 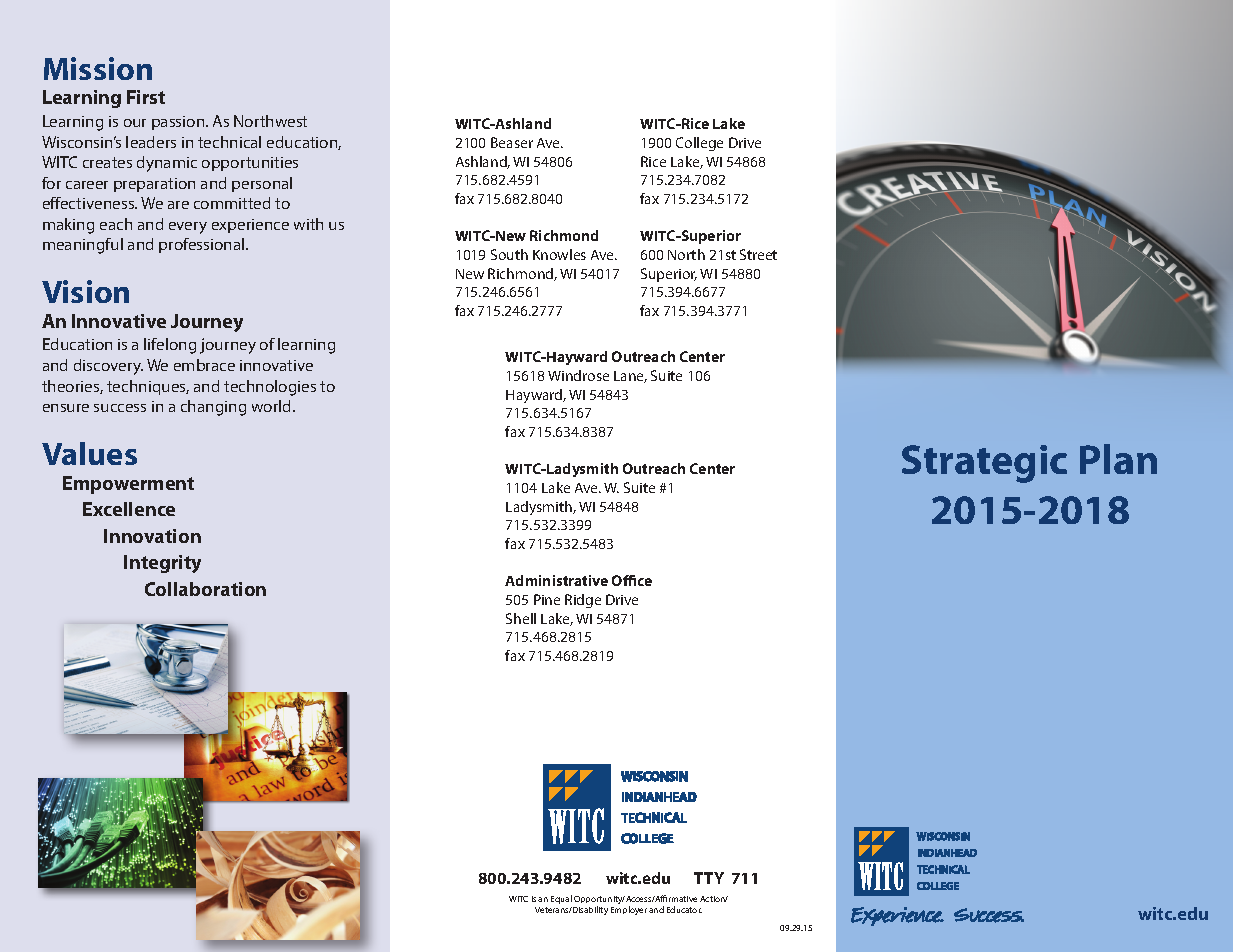 I want to click on Office, so click(x=632, y=580).
